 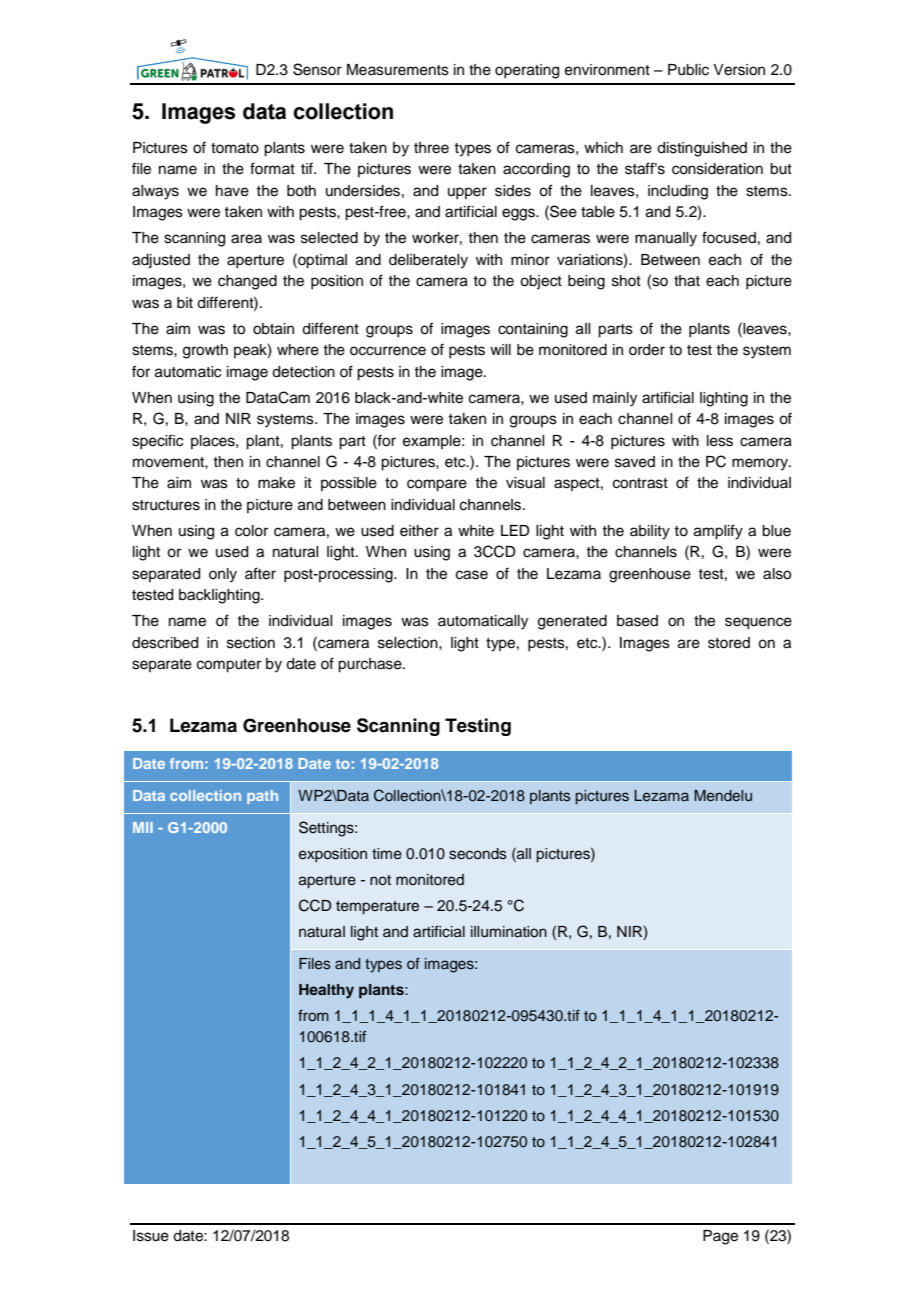 What do you see at coordinates (229, 666) in the image?
I see `computer` at bounding box center [229, 666].
